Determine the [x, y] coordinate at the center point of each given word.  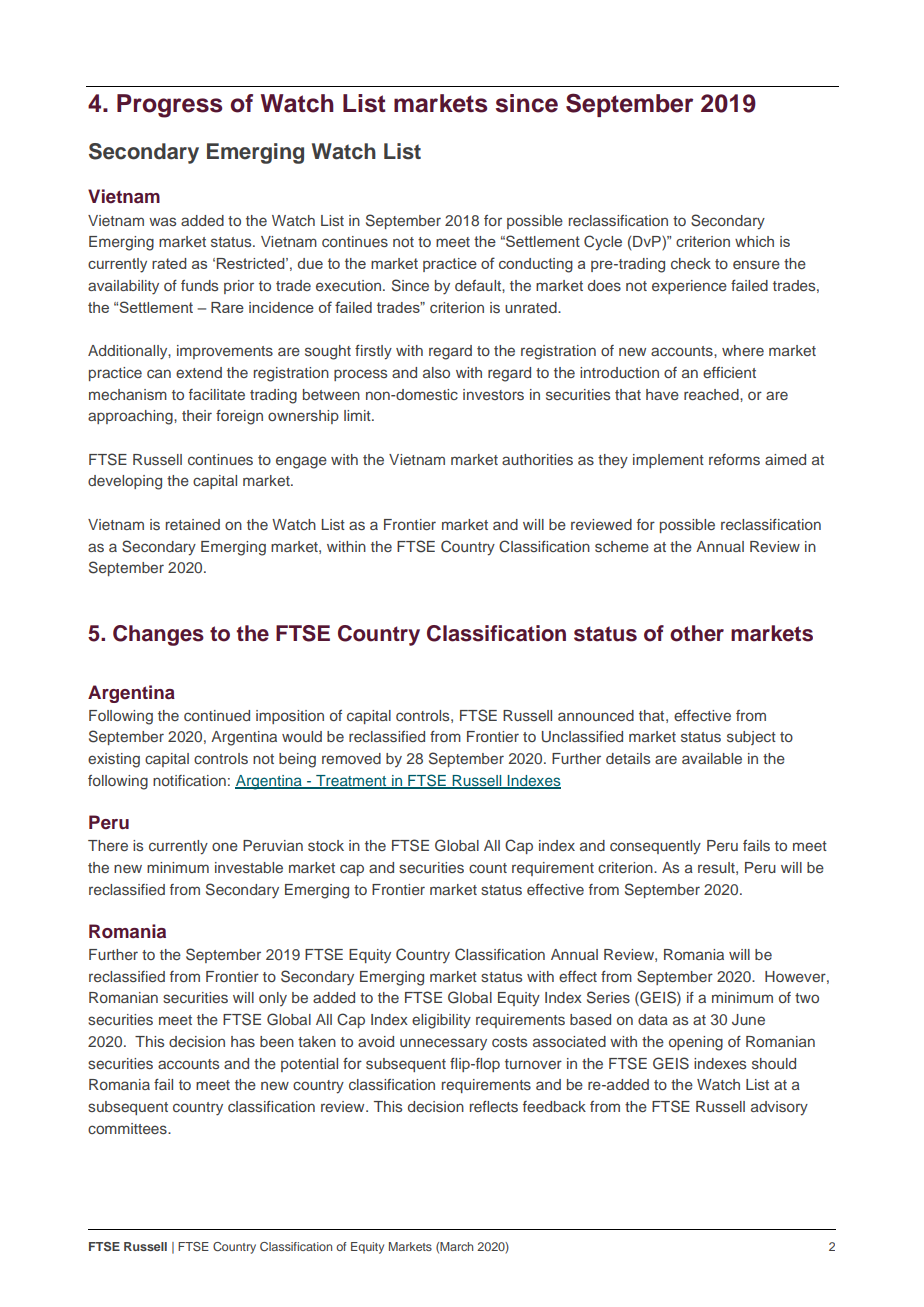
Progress [169, 106]
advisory [779, 1108]
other [697, 633]
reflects [494, 1106]
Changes [158, 635]
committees [128, 1128]
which [754, 241]
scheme [622, 546]
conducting [536, 265]
